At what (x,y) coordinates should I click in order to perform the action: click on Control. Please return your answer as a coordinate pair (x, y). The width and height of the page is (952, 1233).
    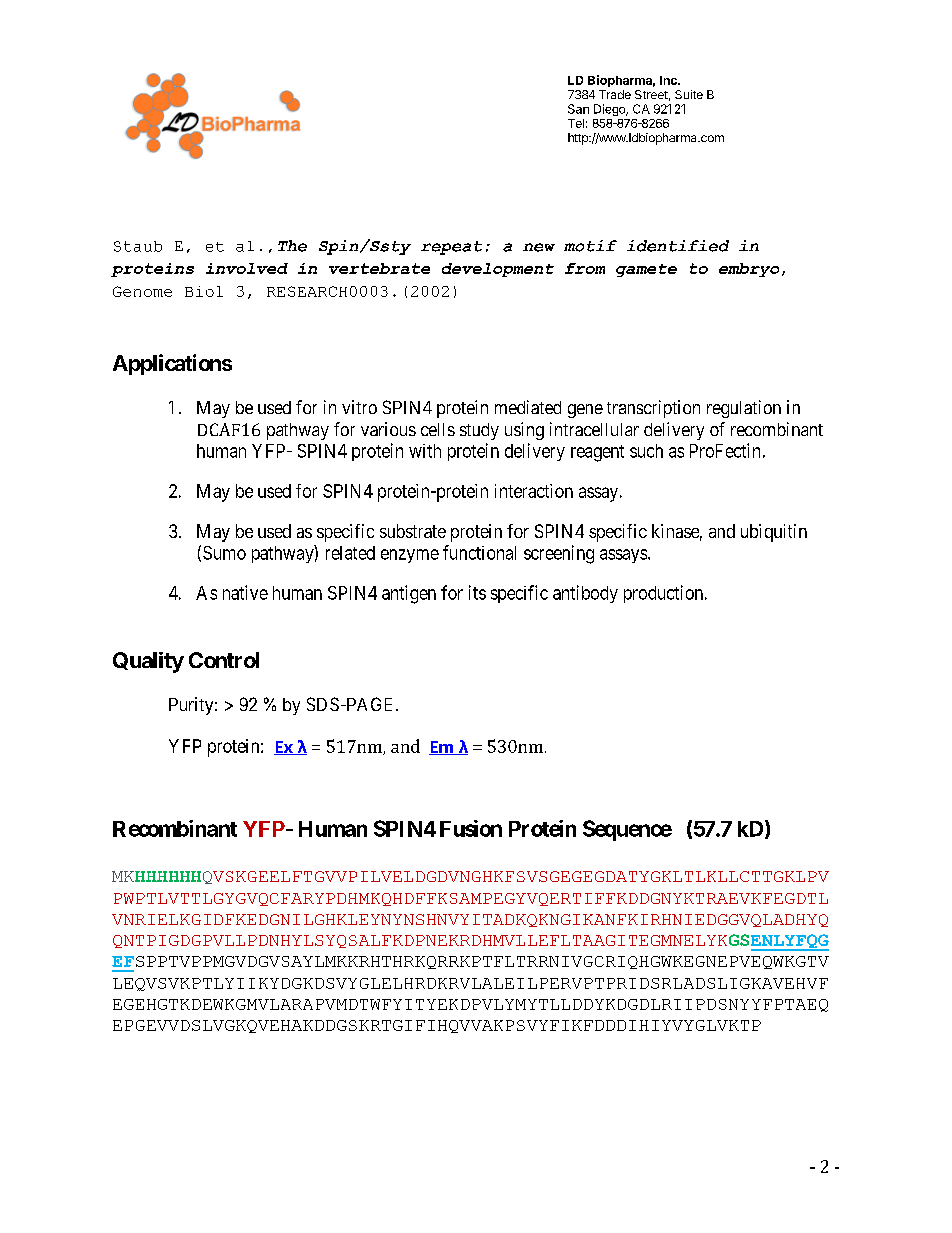
    Looking at the image, I should click on (224, 660).
